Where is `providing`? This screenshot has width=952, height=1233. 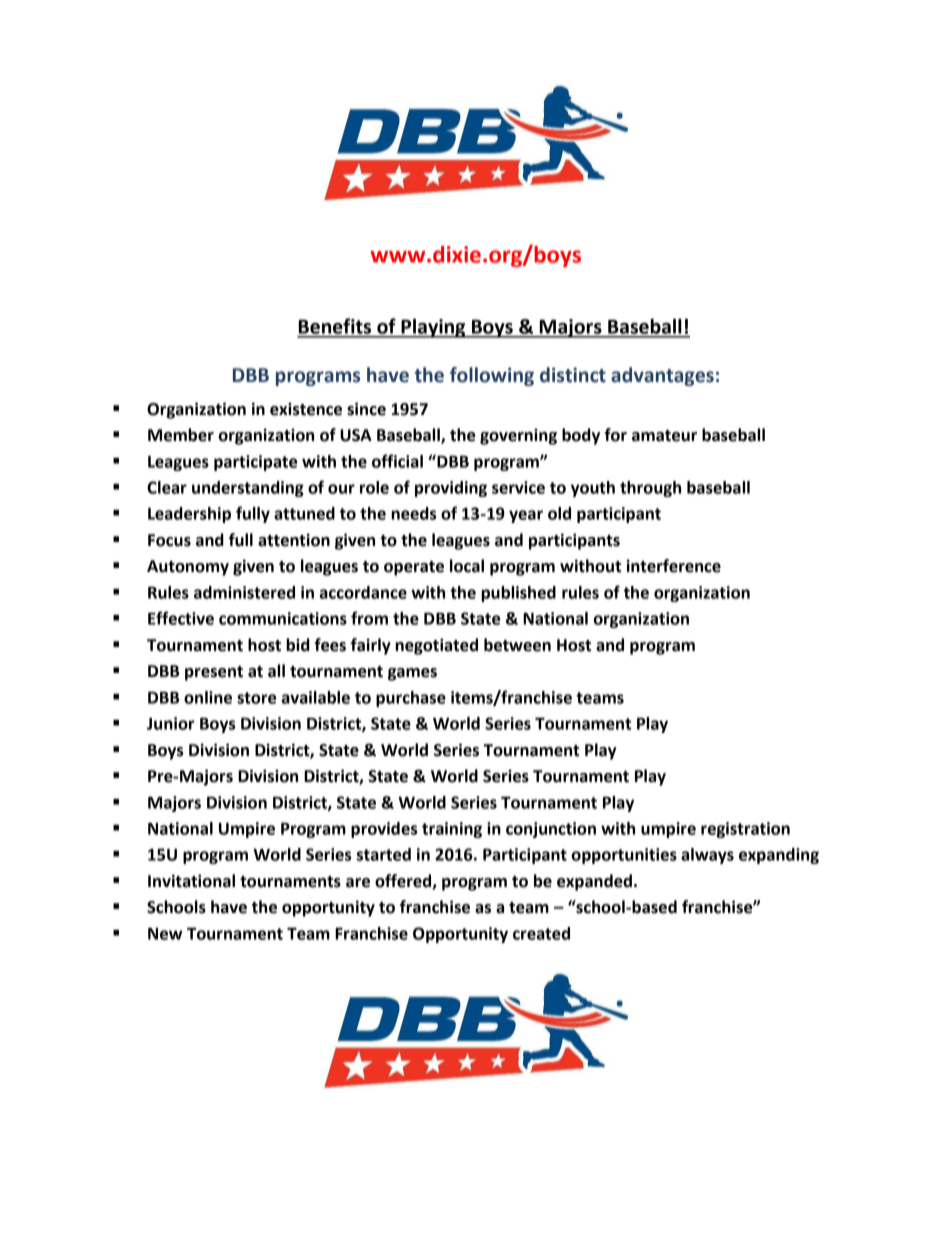
providing is located at coordinates (451, 489).
